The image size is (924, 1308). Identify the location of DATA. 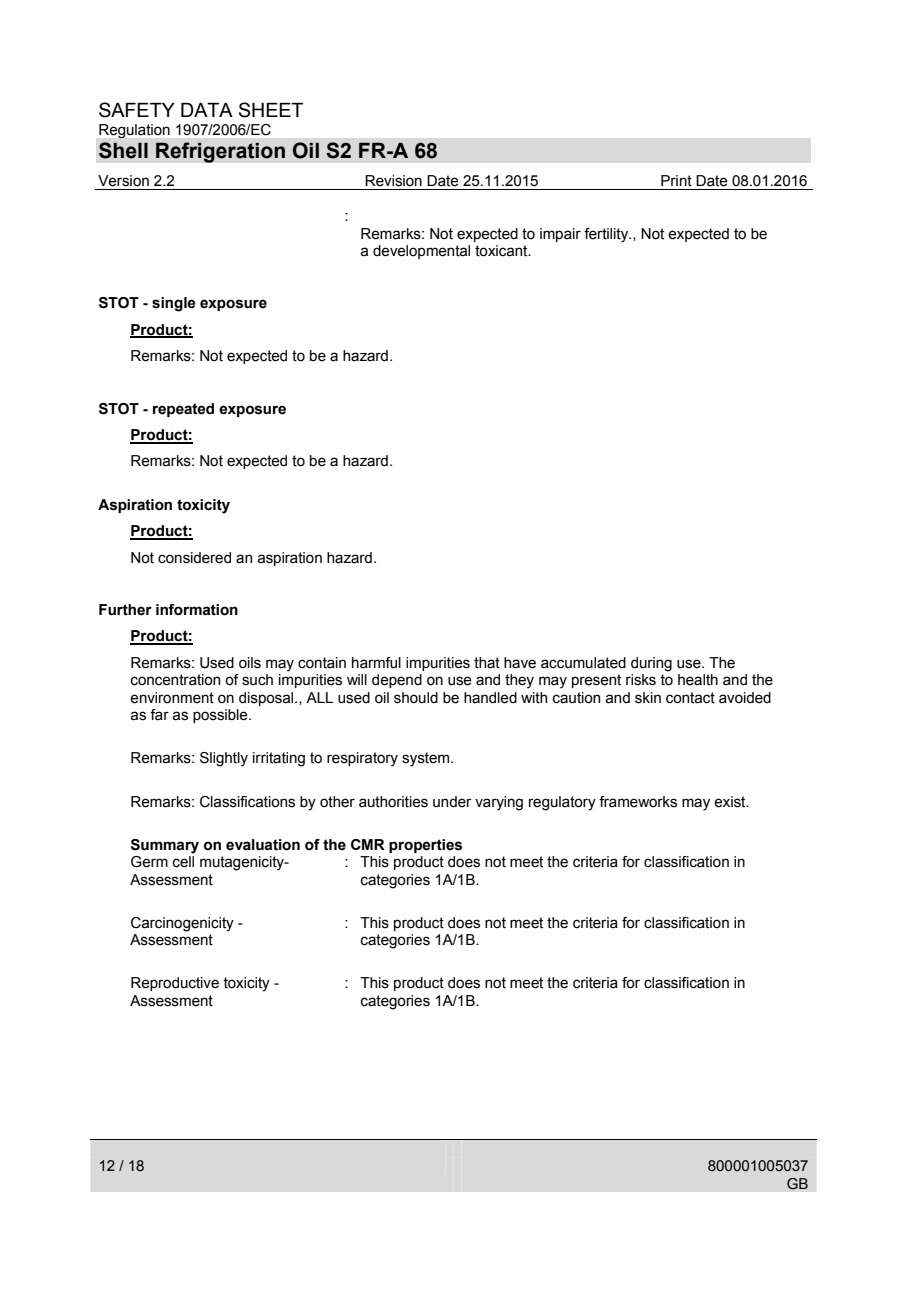
(207, 110).
